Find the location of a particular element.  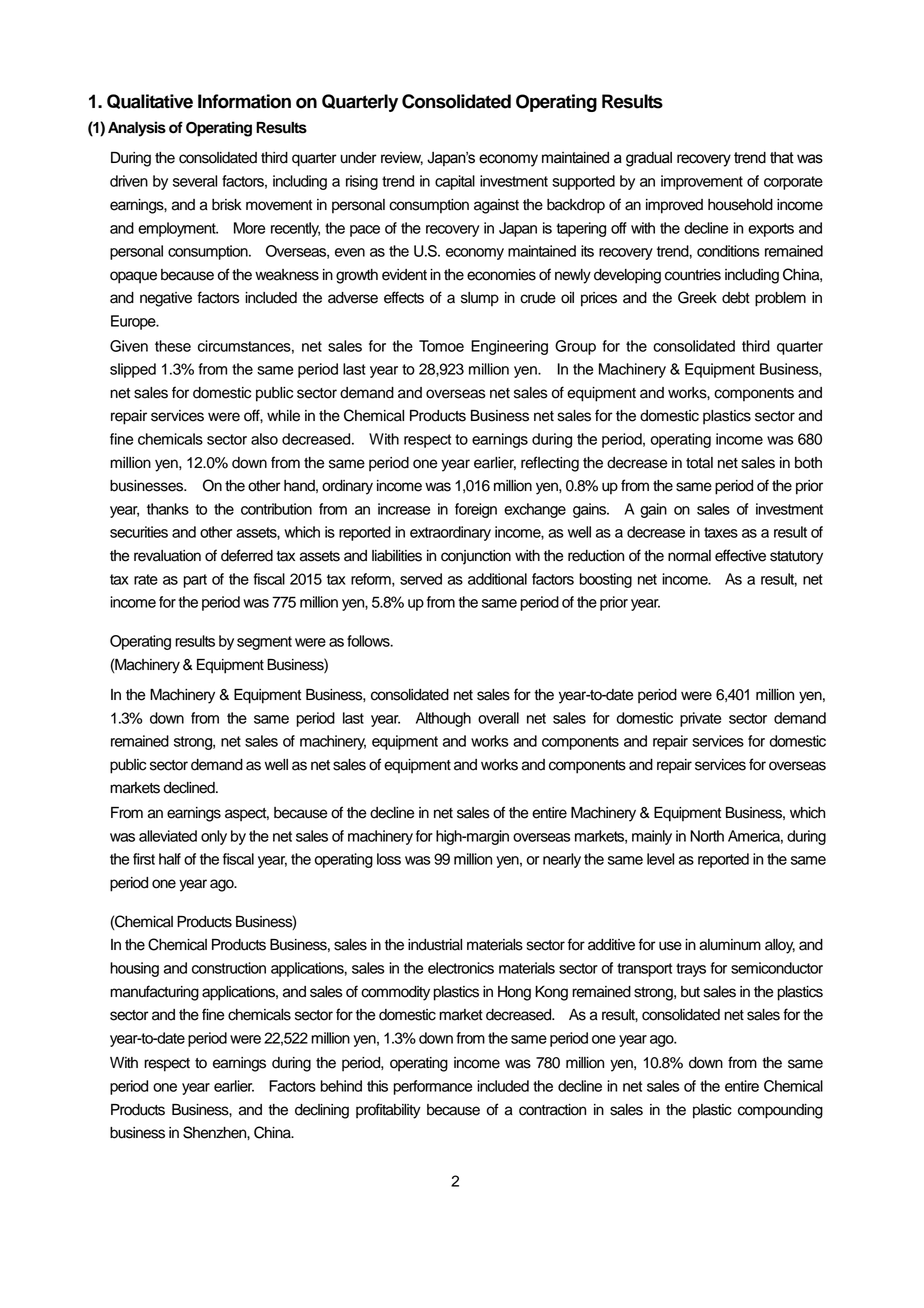

only is located at coordinates (214, 837).
